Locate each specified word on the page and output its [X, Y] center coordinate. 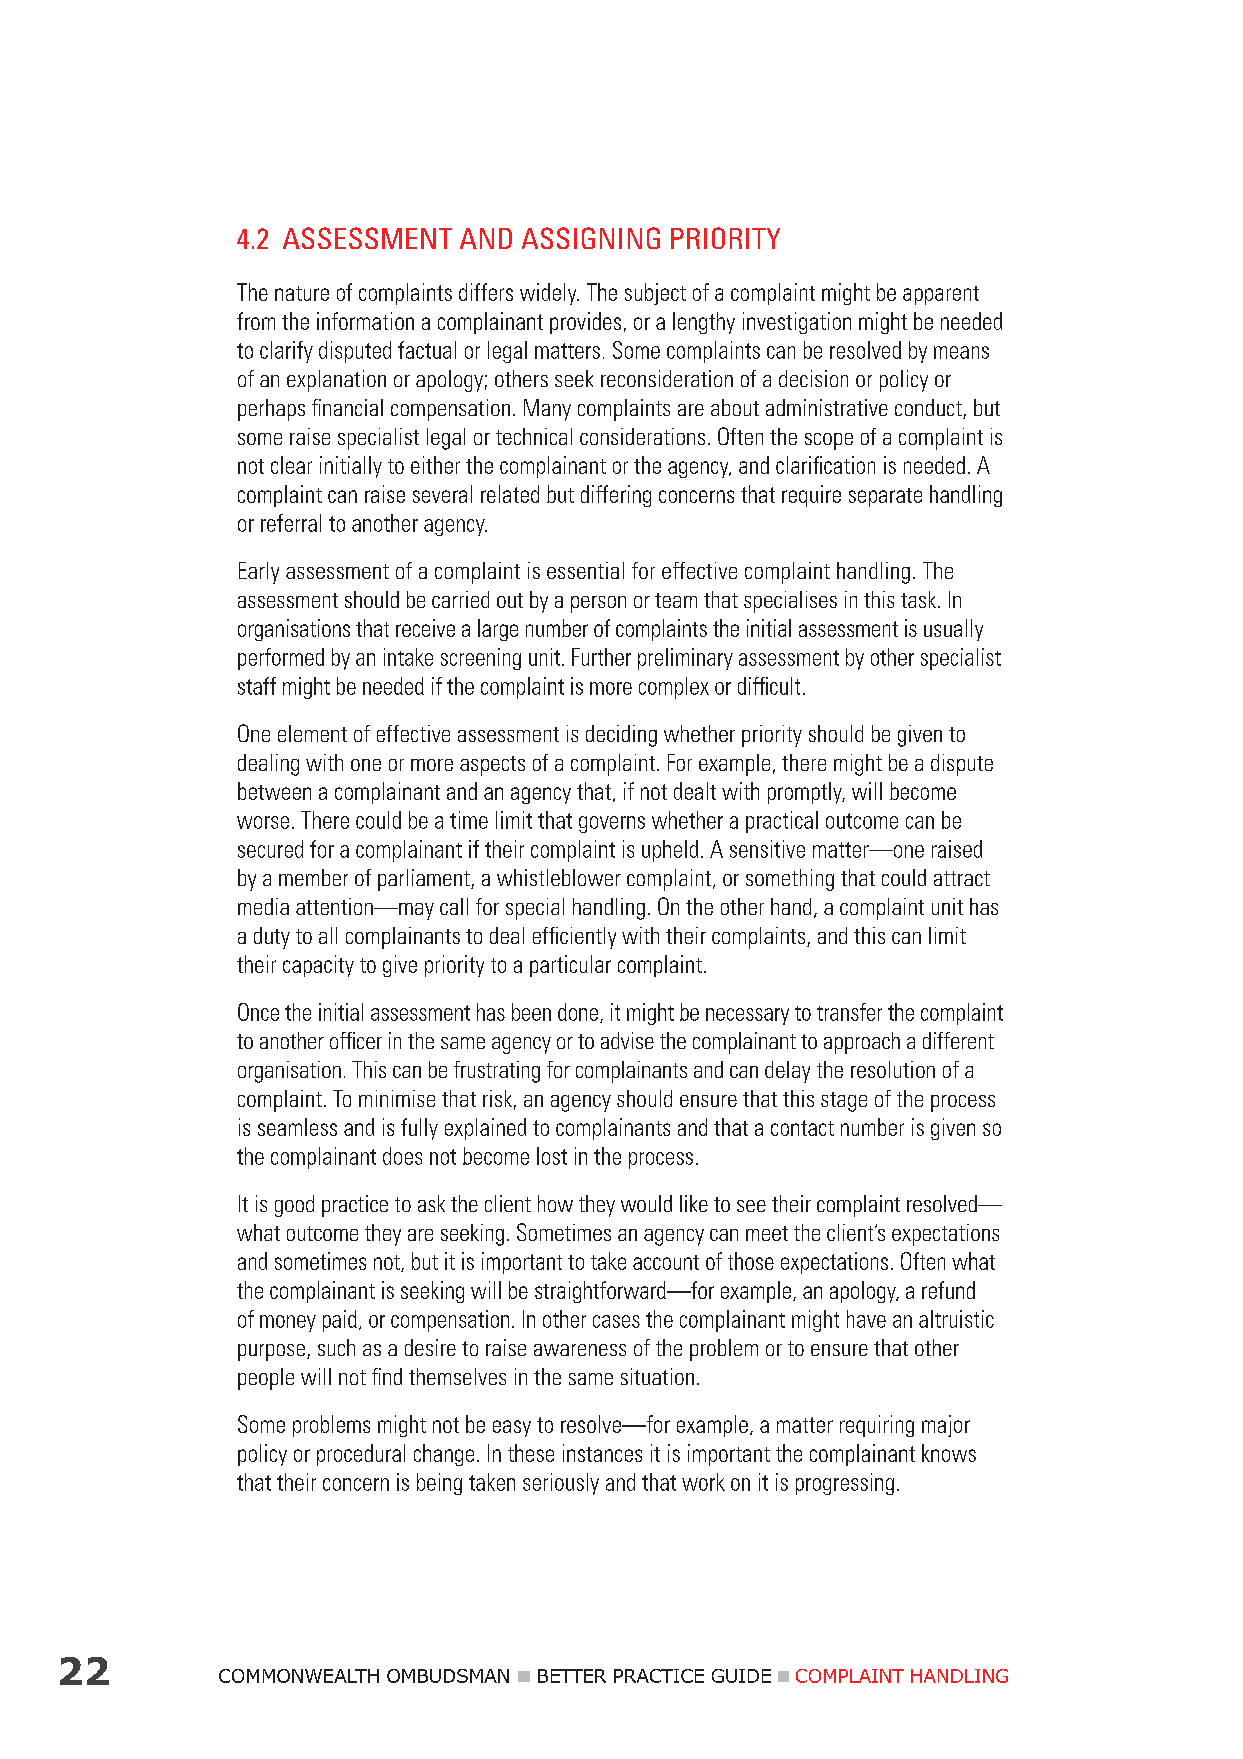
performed [281, 659]
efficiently [574, 938]
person [598, 604]
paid [340, 1321]
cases [616, 1321]
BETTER [572, 1676]
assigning [591, 238]
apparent [941, 295]
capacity [318, 966]
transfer [849, 1012]
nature [302, 293]
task [920, 599]
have [866, 1319]
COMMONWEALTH [299, 1676]
